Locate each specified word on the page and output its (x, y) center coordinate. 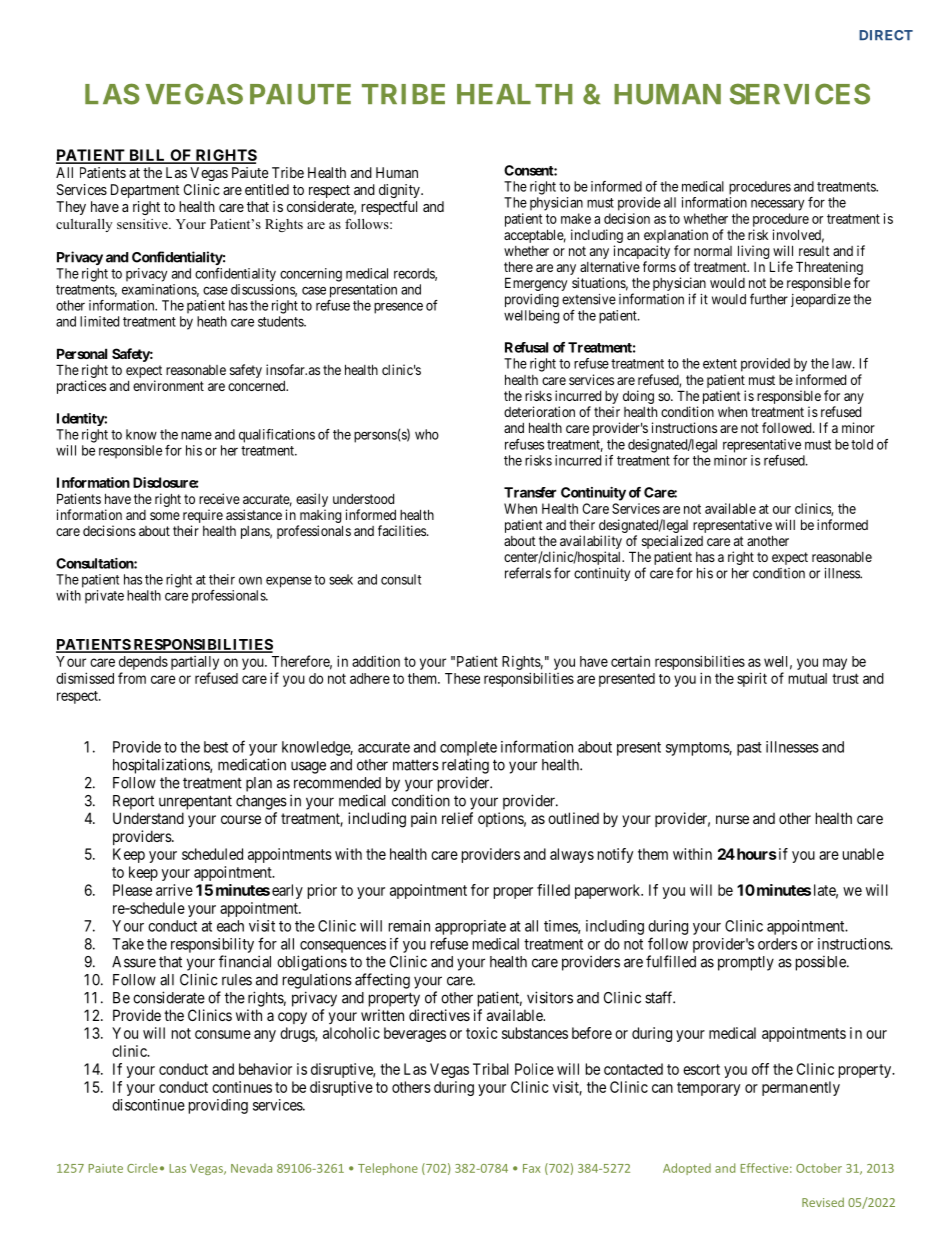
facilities (403, 530)
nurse (732, 819)
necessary (777, 205)
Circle (142, 1168)
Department (145, 191)
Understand (148, 818)
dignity (400, 192)
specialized (672, 542)
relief (457, 818)
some (165, 516)
